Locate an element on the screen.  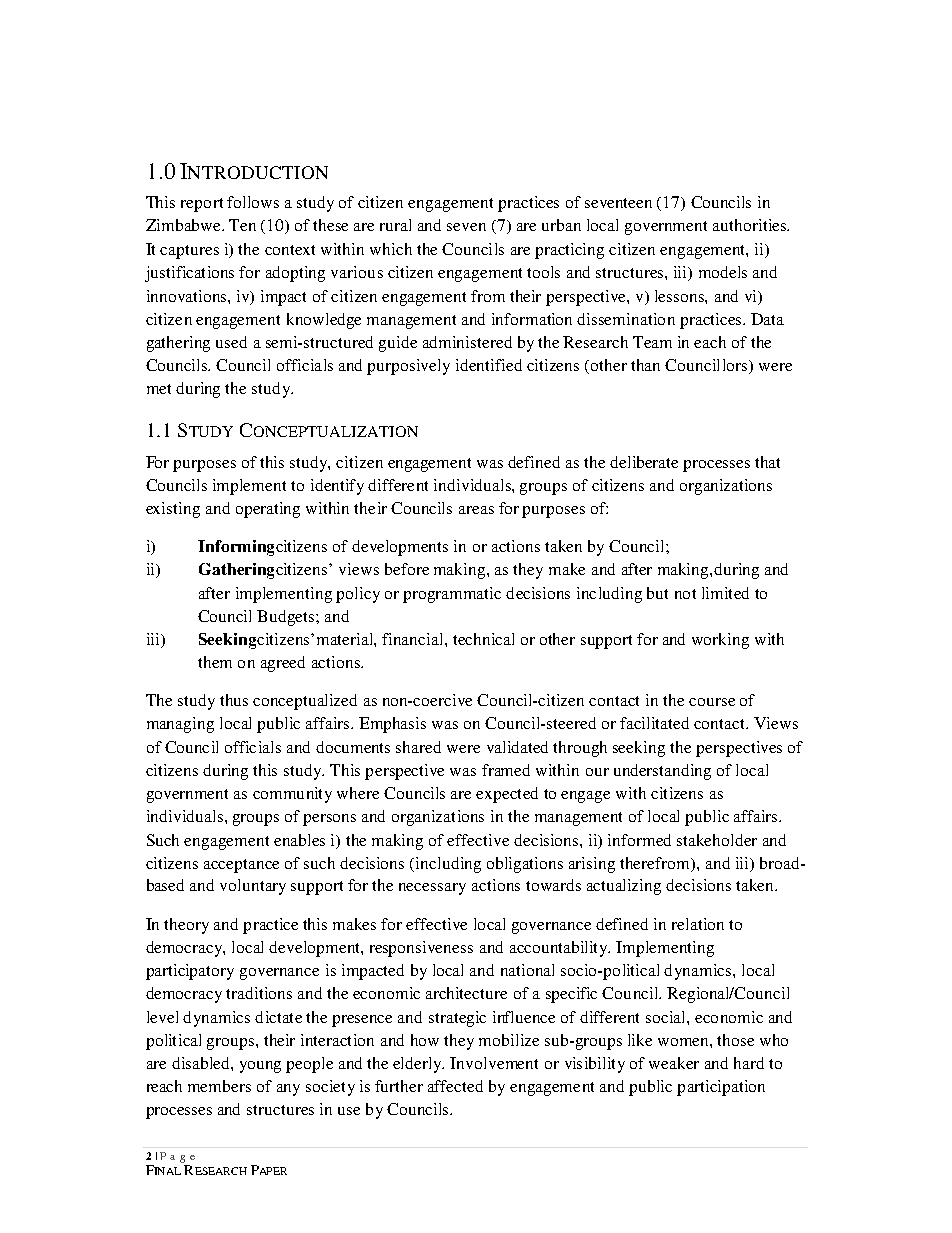
authorities is located at coordinates (751, 225).
